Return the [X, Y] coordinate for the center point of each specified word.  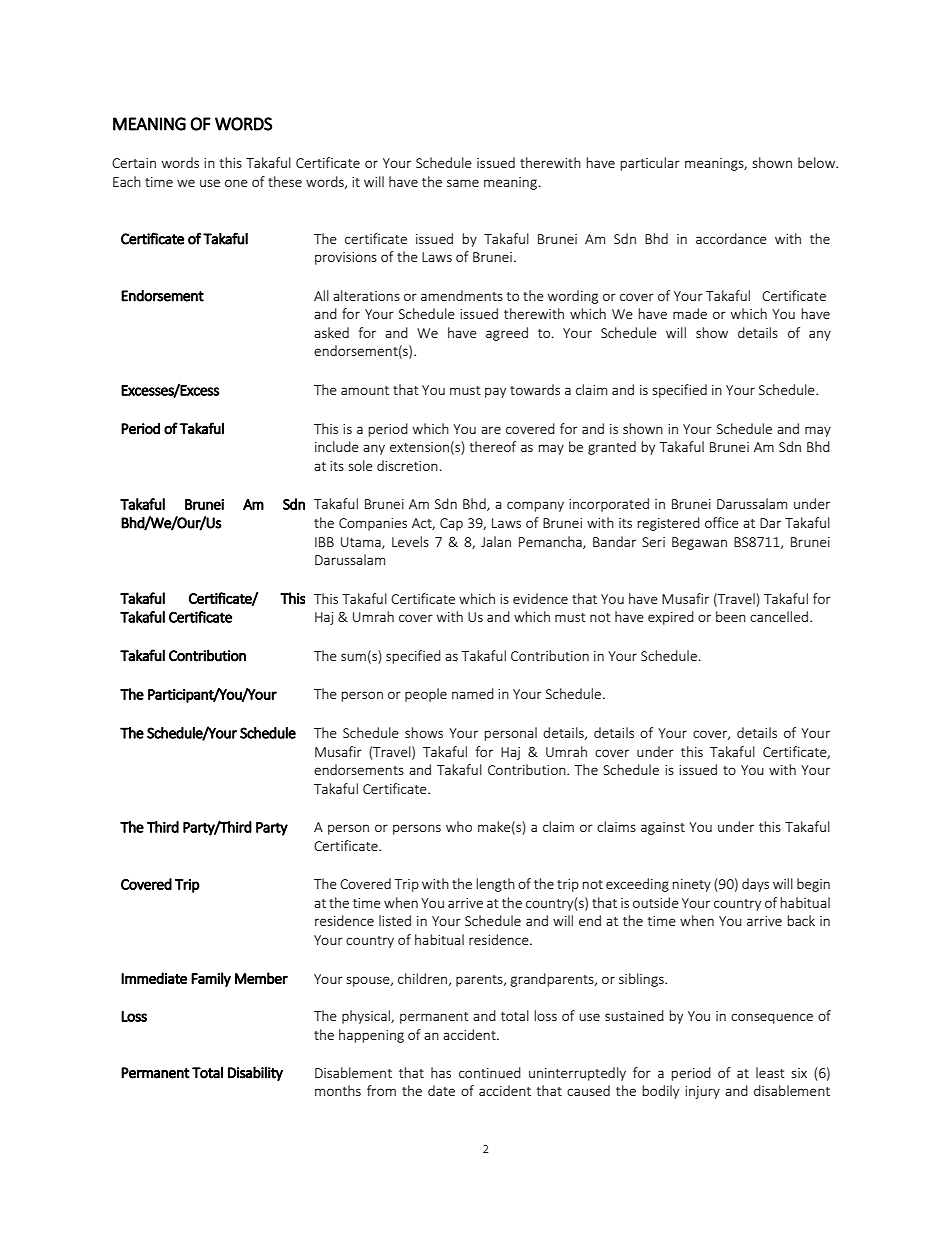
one [236, 183]
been [731, 616]
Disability [255, 1073]
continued [490, 1072]
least [770, 1072]
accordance [731, 238]
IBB [324, 542]
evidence [540, 598]
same [463, 183]
